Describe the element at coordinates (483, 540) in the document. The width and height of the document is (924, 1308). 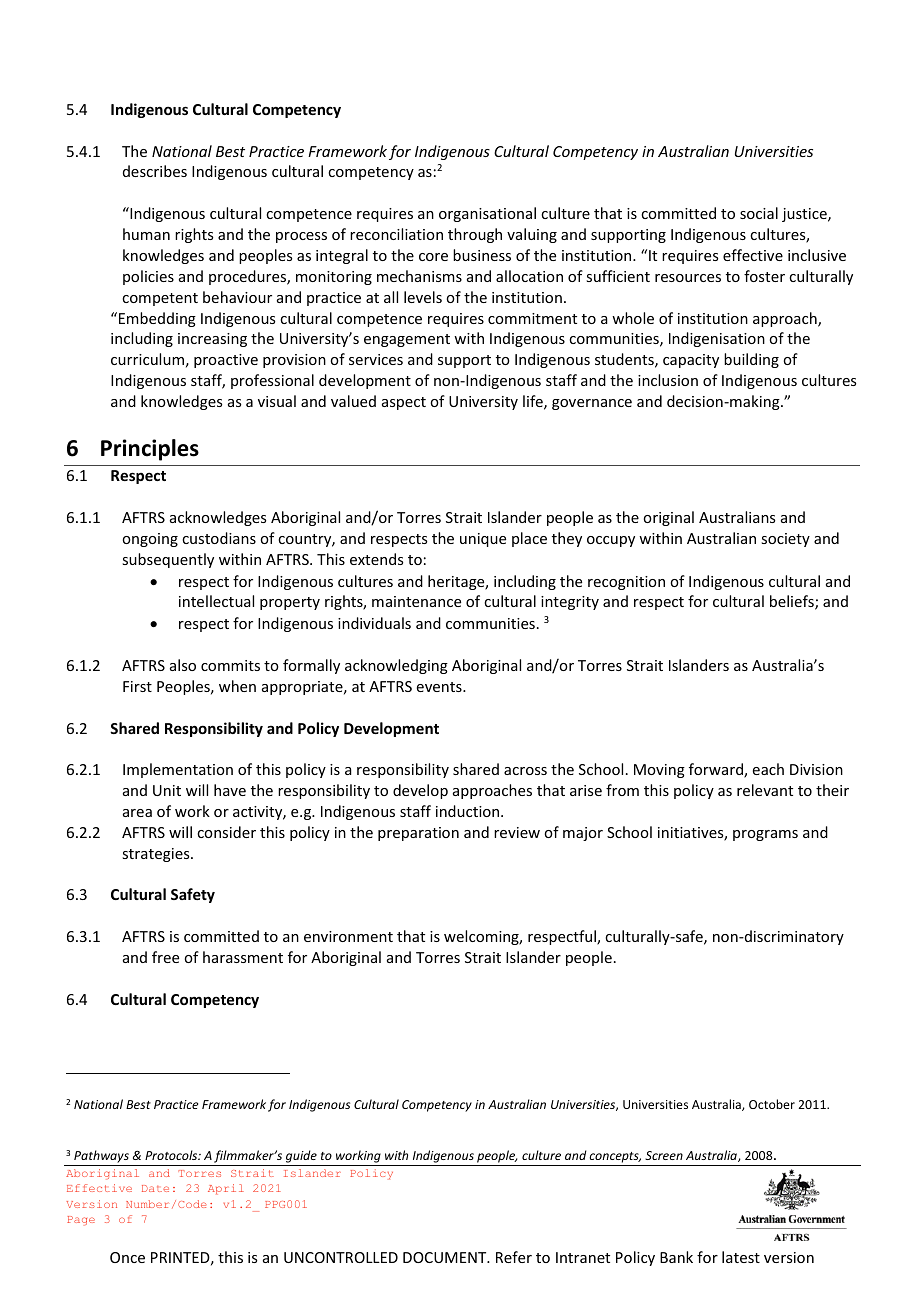
I see `unique` at that location.
